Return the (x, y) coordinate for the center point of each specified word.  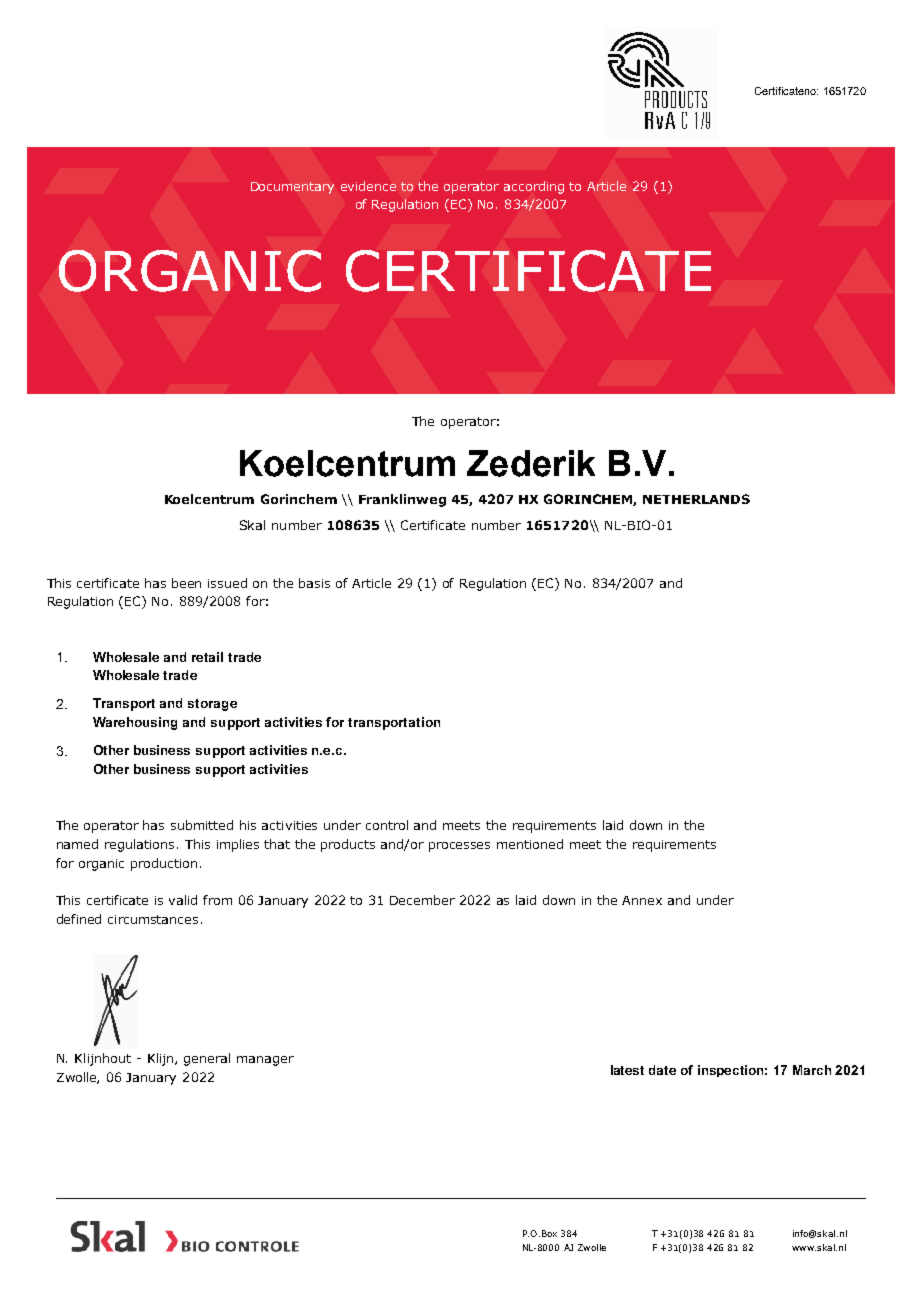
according (534, 187)
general (207, 1059)
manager (265, 1061)
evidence (368, 186)
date (662, 1070)
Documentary (292, 188)
